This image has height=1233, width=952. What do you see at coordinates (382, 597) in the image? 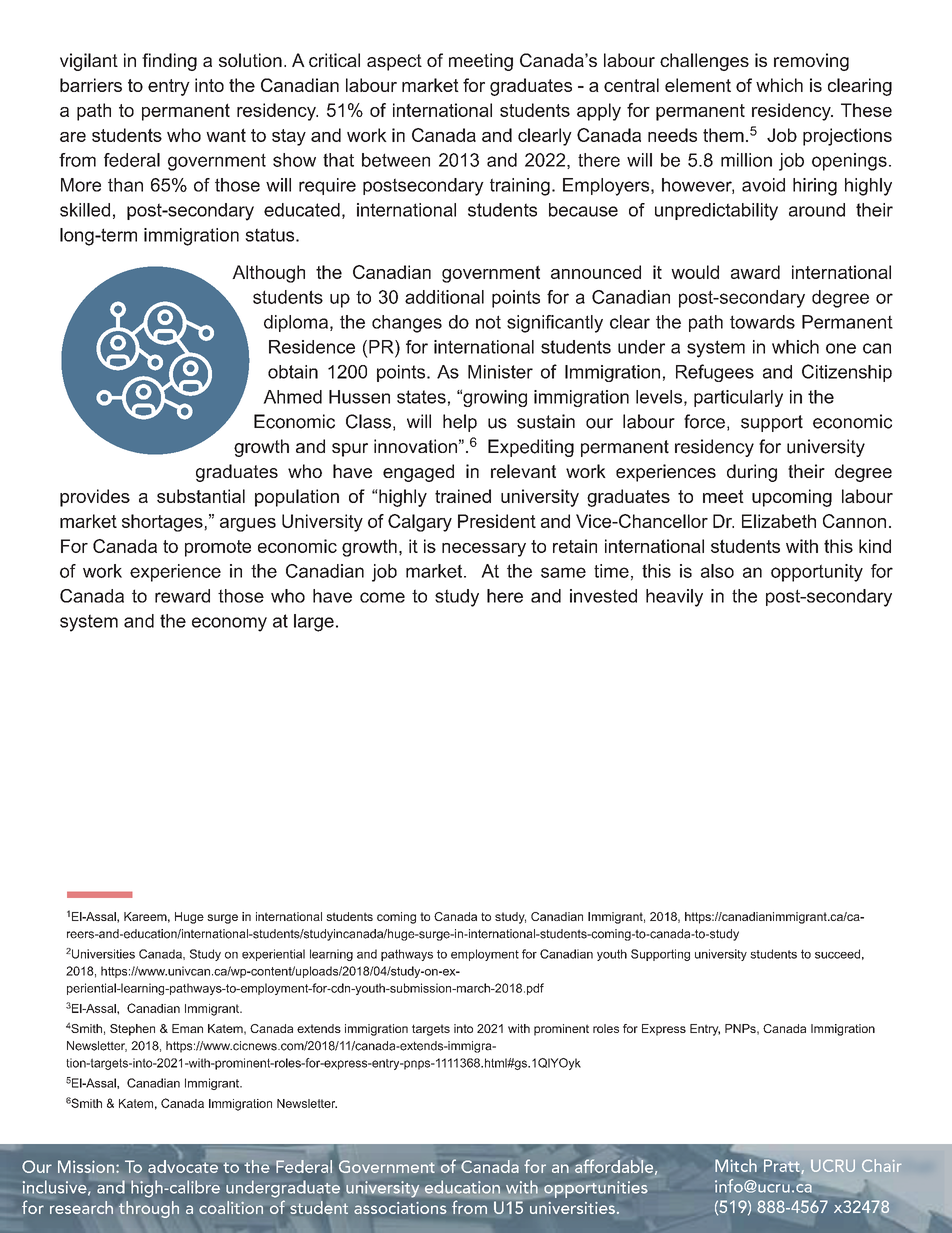
I see `come` at bounding box center [382, 597].
